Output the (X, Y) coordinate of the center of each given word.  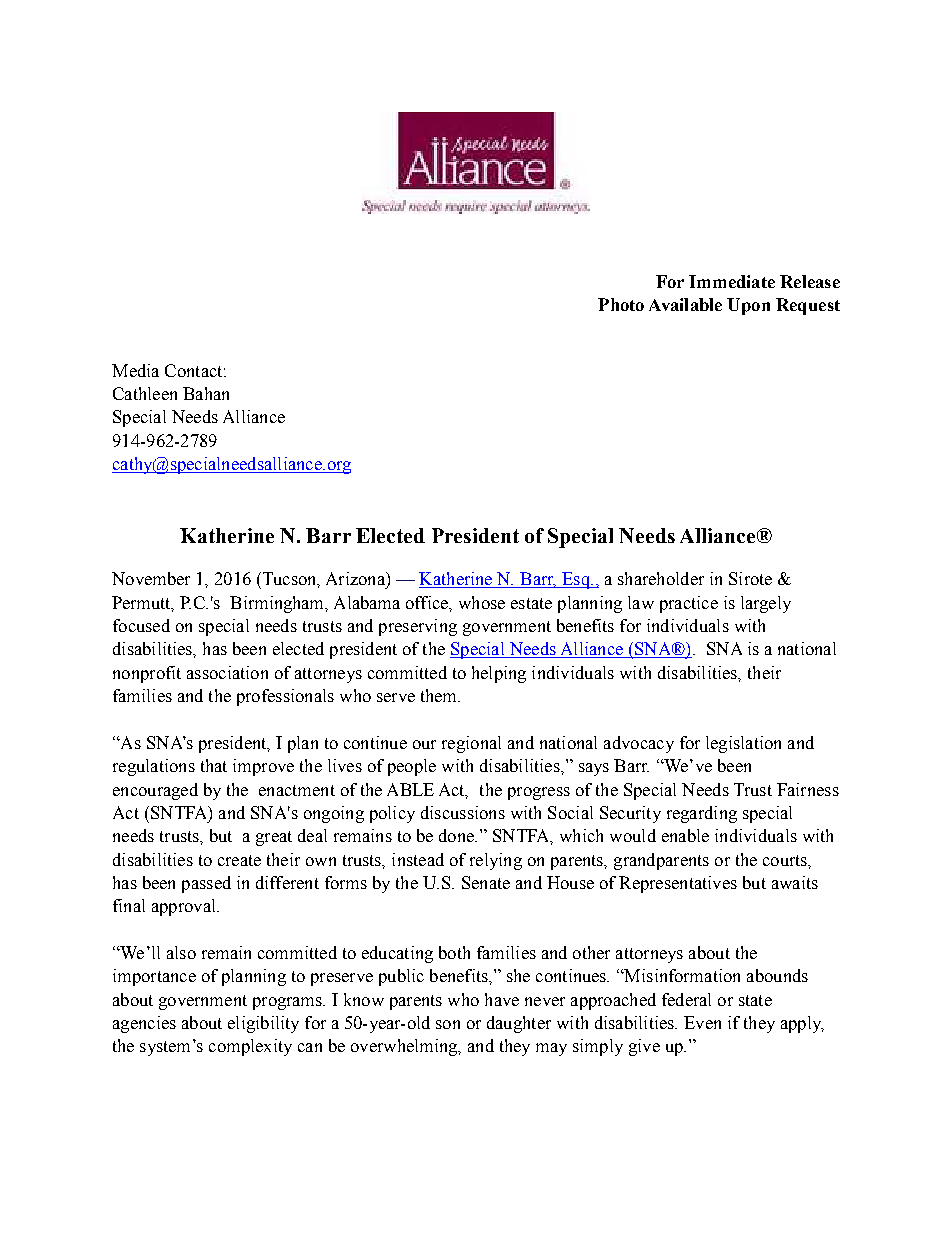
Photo (621, 304)
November (151, 578)
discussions (463, 812)
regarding (702, 814)
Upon (748, 306)
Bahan (206, 393)
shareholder (661, 578)
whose (482, 602)
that (214, 765)
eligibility (263, 1024)
